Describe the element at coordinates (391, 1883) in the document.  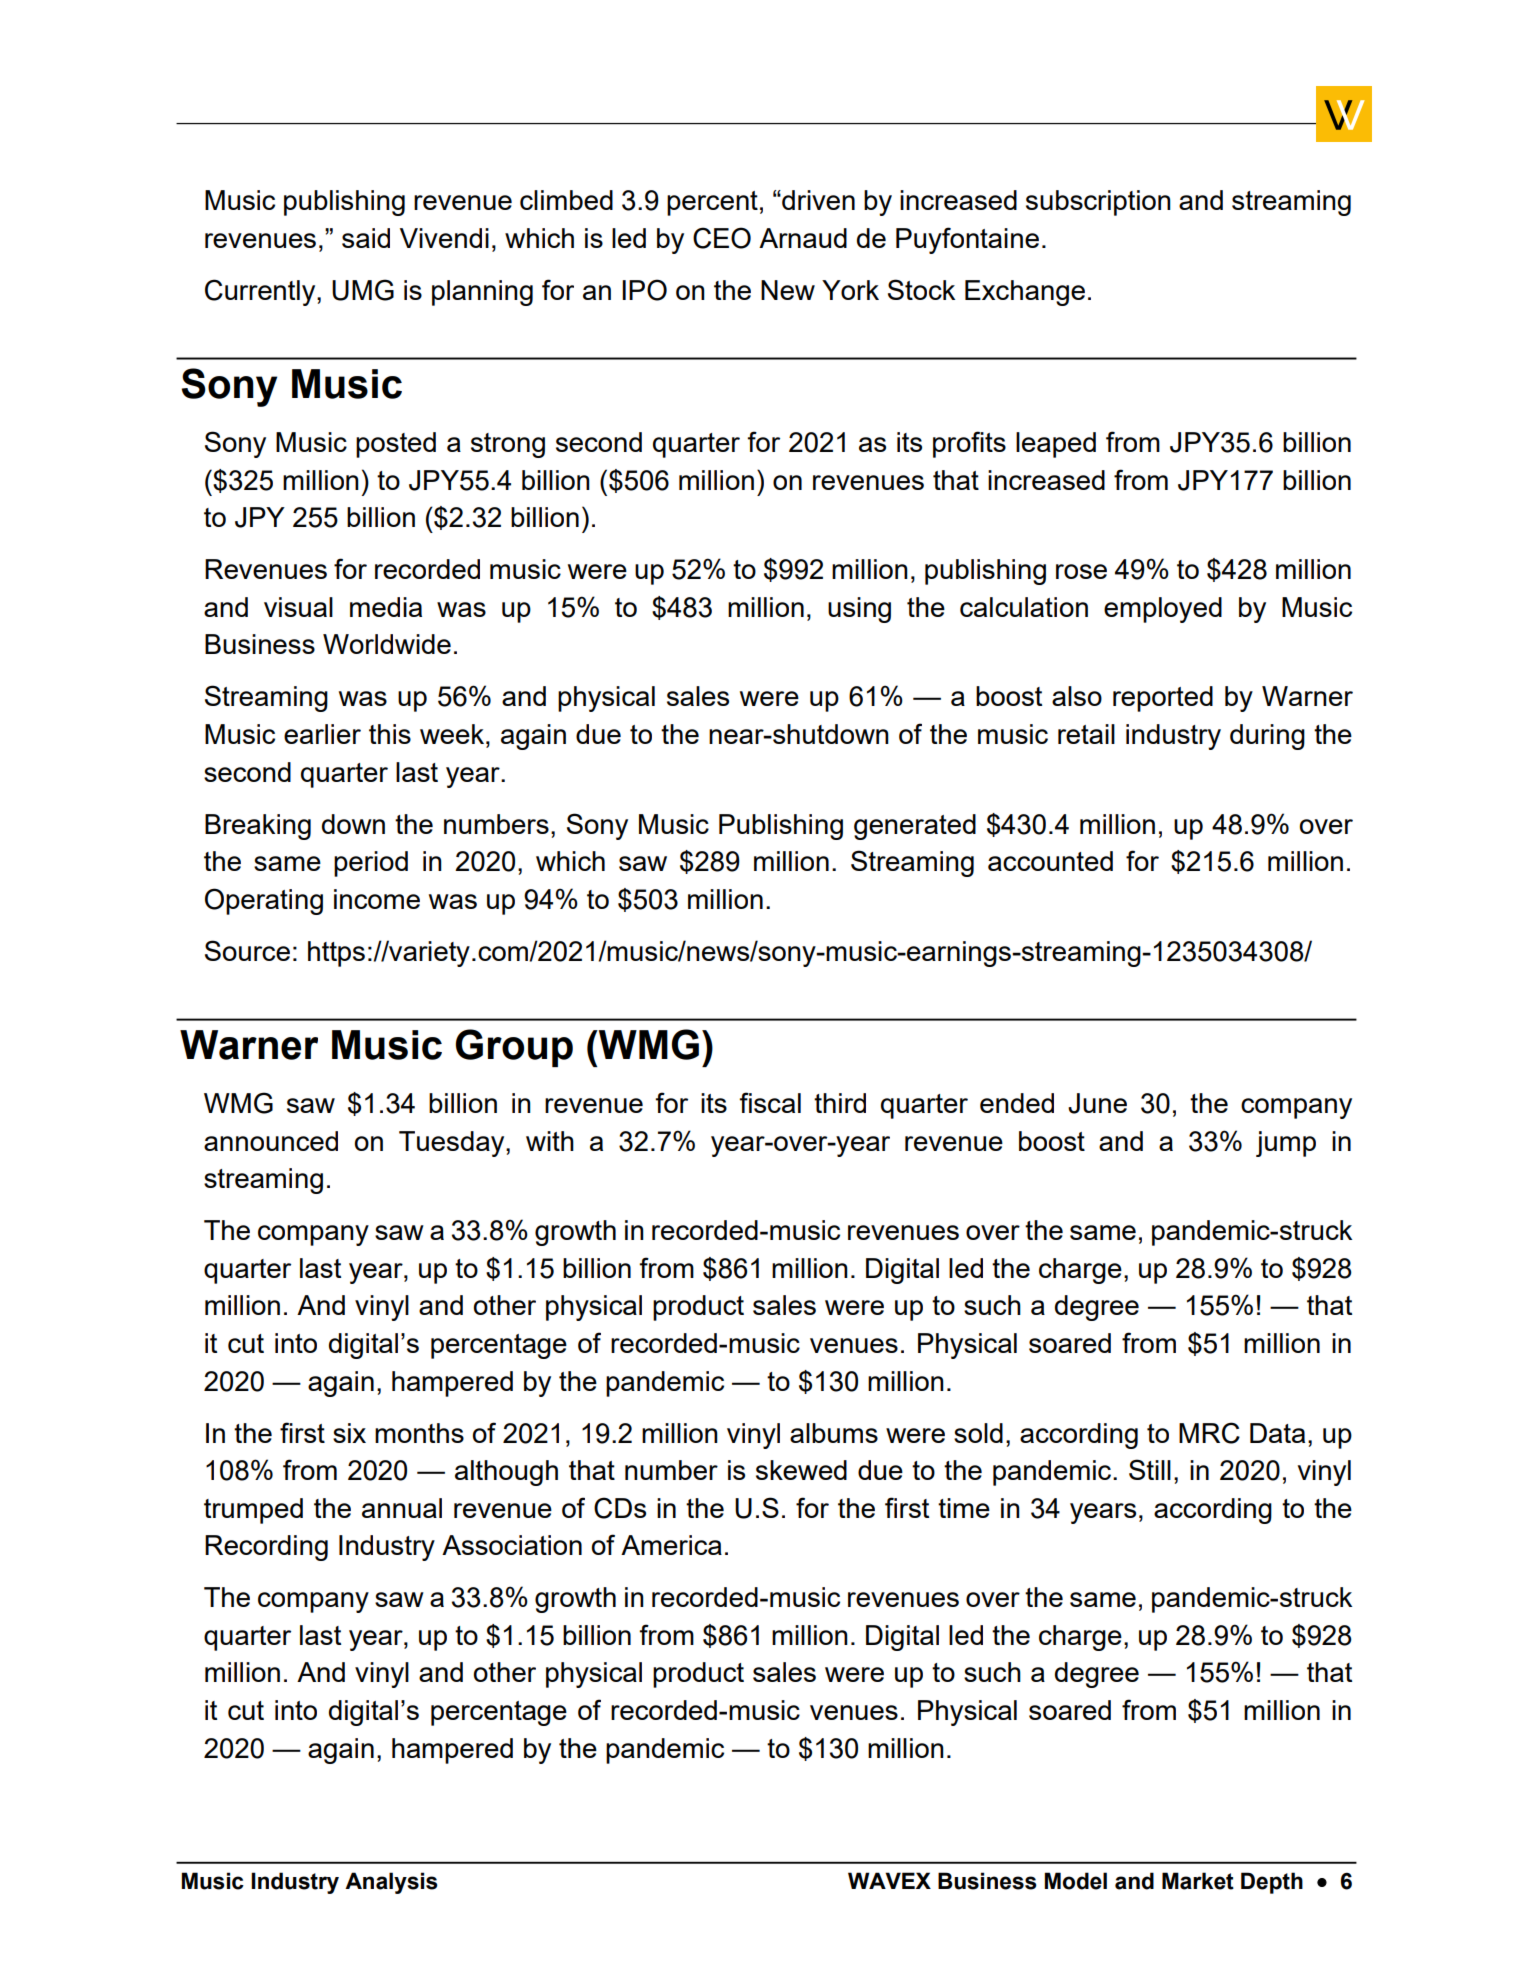
I see `Analysis` at that location.
